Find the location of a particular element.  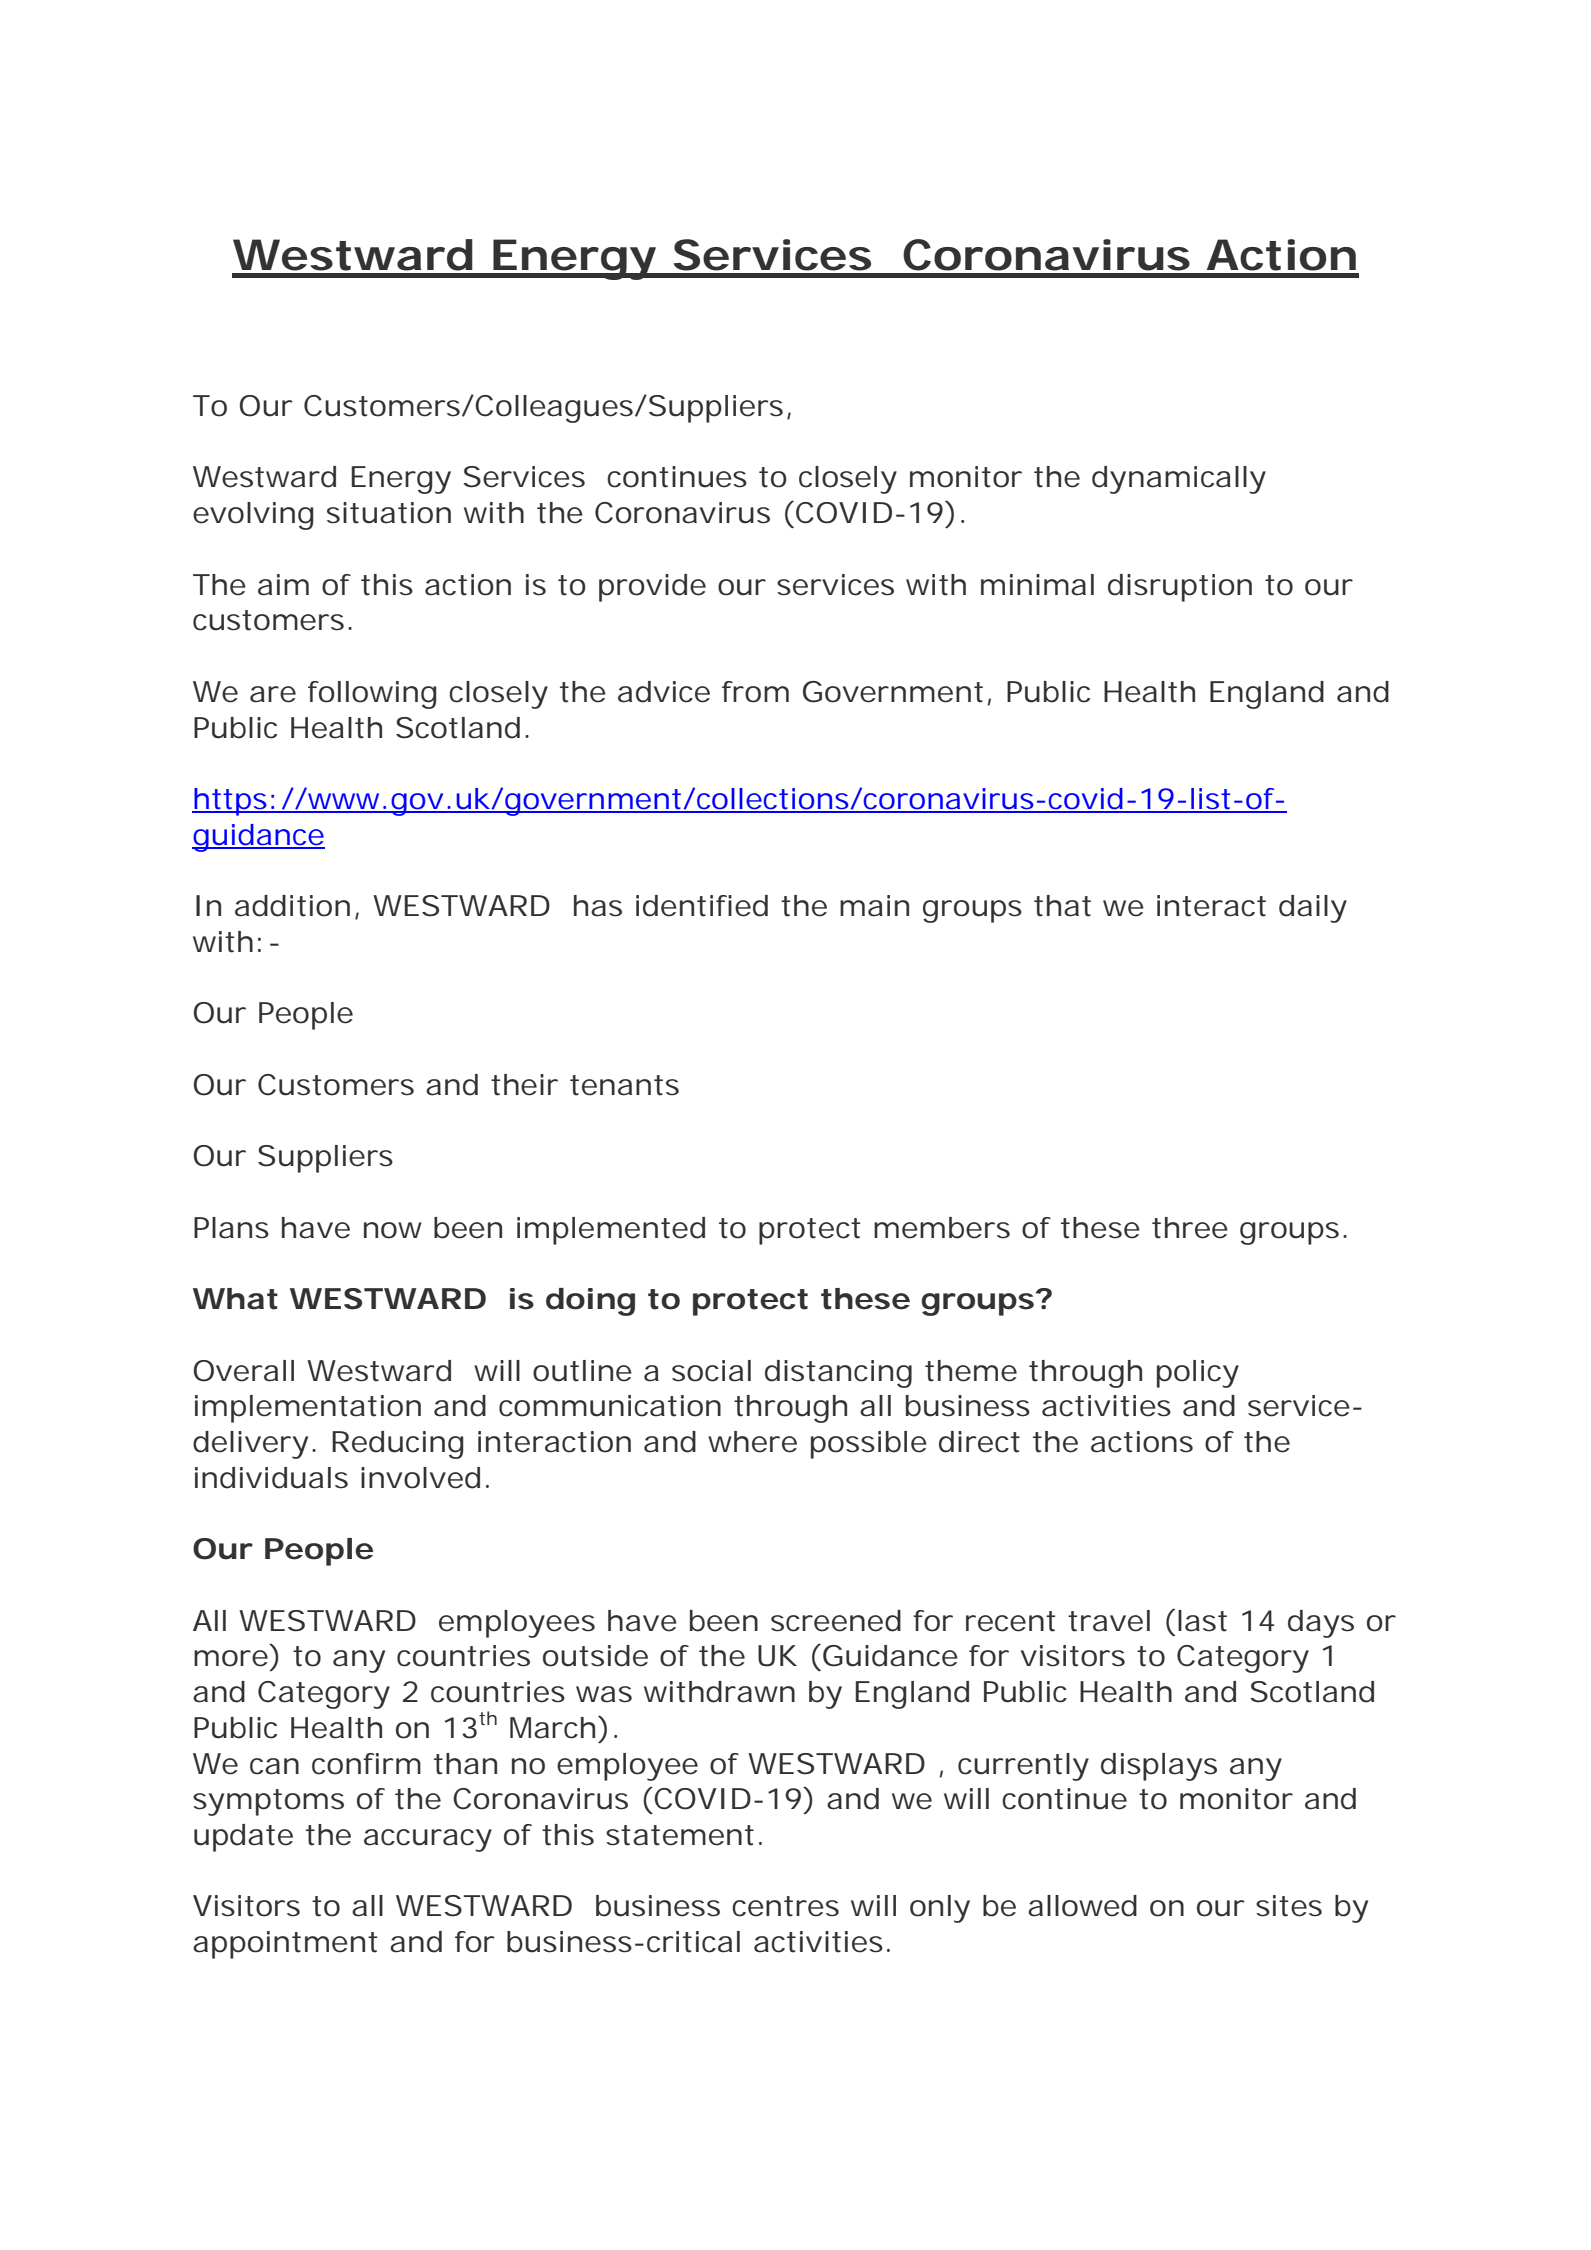

minimal is located at coordinates (1037, 585).
